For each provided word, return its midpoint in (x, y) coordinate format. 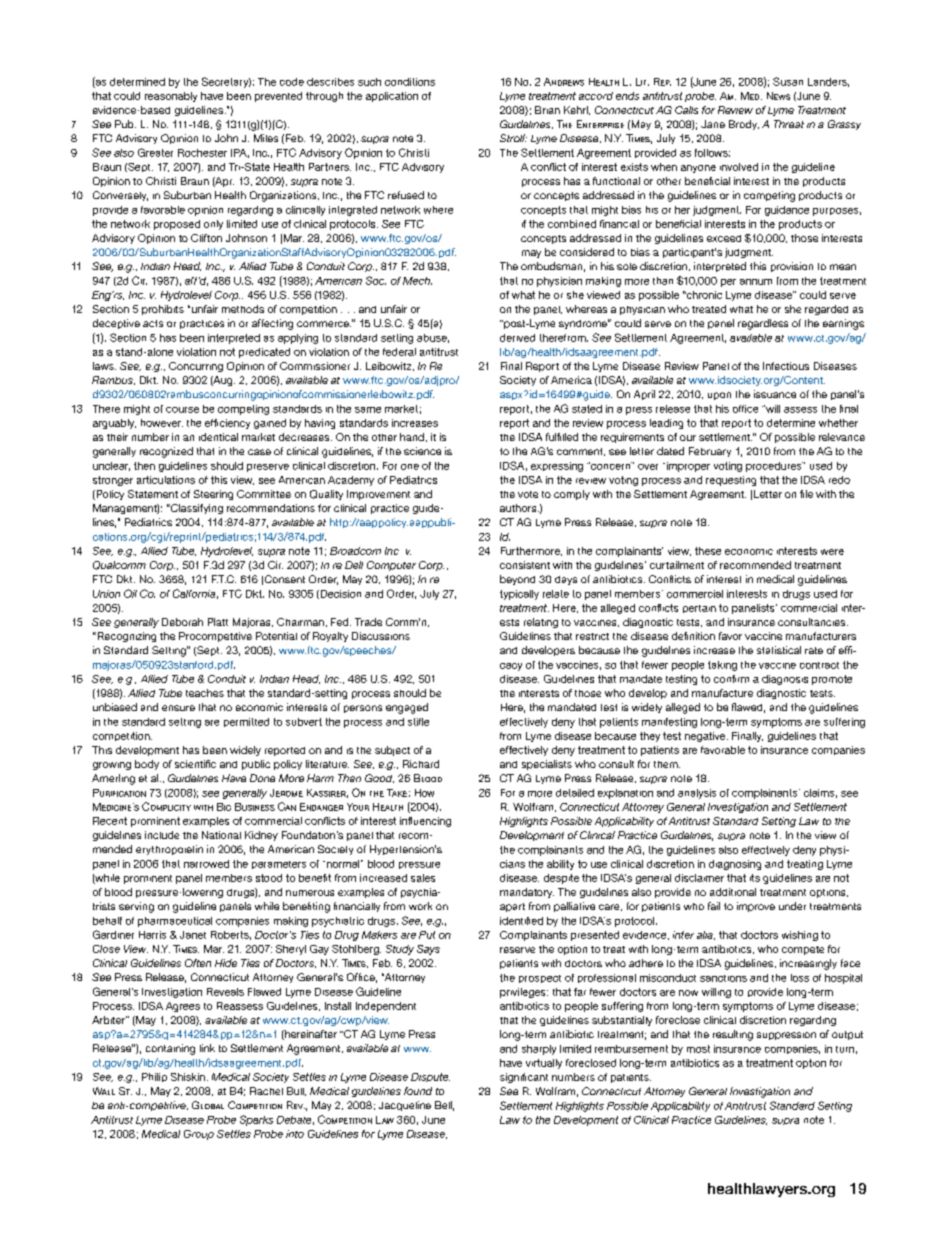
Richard (421, 764)
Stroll (513, 138)
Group (199, 1135)
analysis (697, 794)
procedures (774, 467)
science (422, 451)
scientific (195, 764)
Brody (744, 125)
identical (218, 437)
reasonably (171, 97)
